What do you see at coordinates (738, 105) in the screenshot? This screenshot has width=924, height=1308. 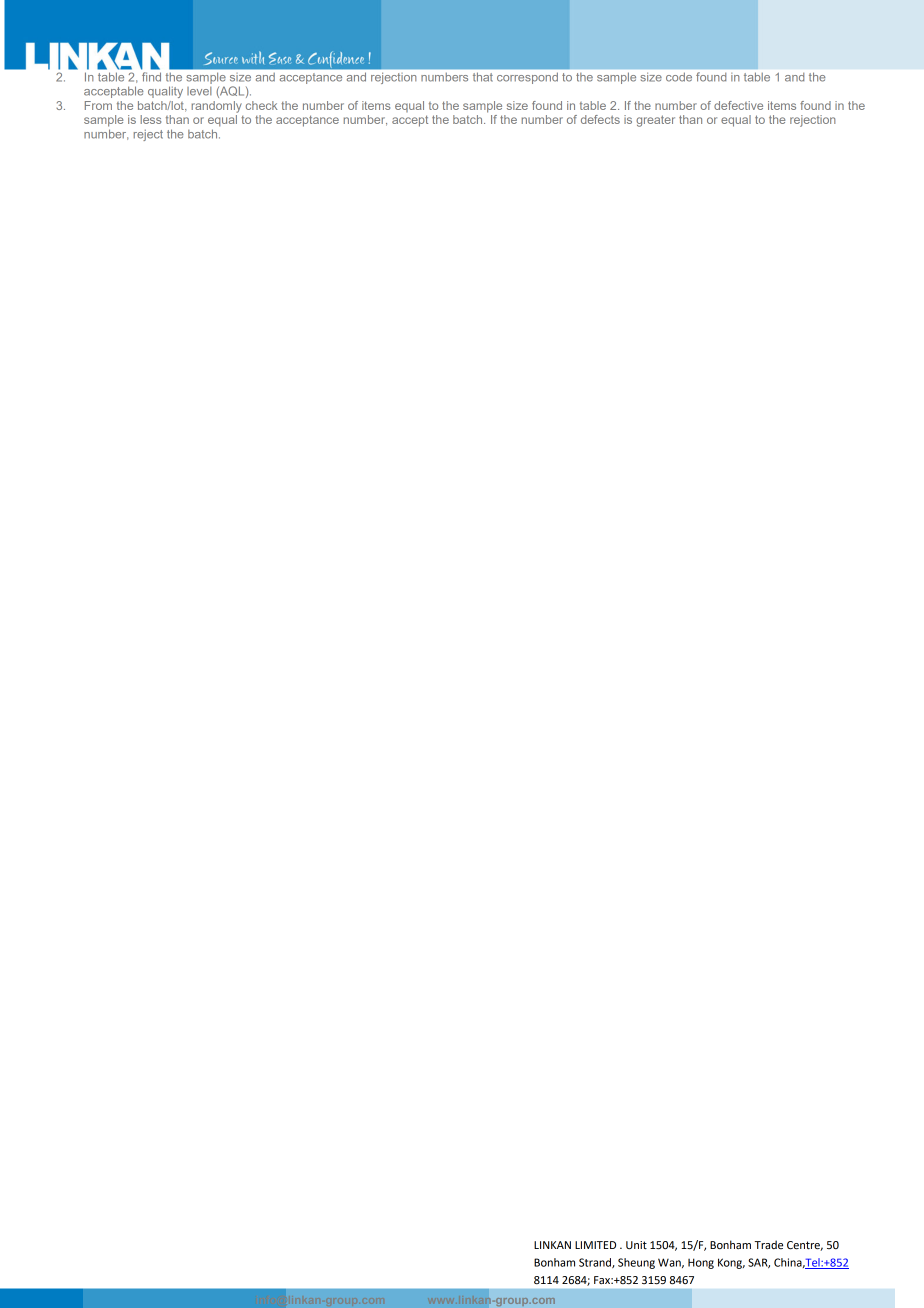 I see `defective` at bounding box center [738, 105].
